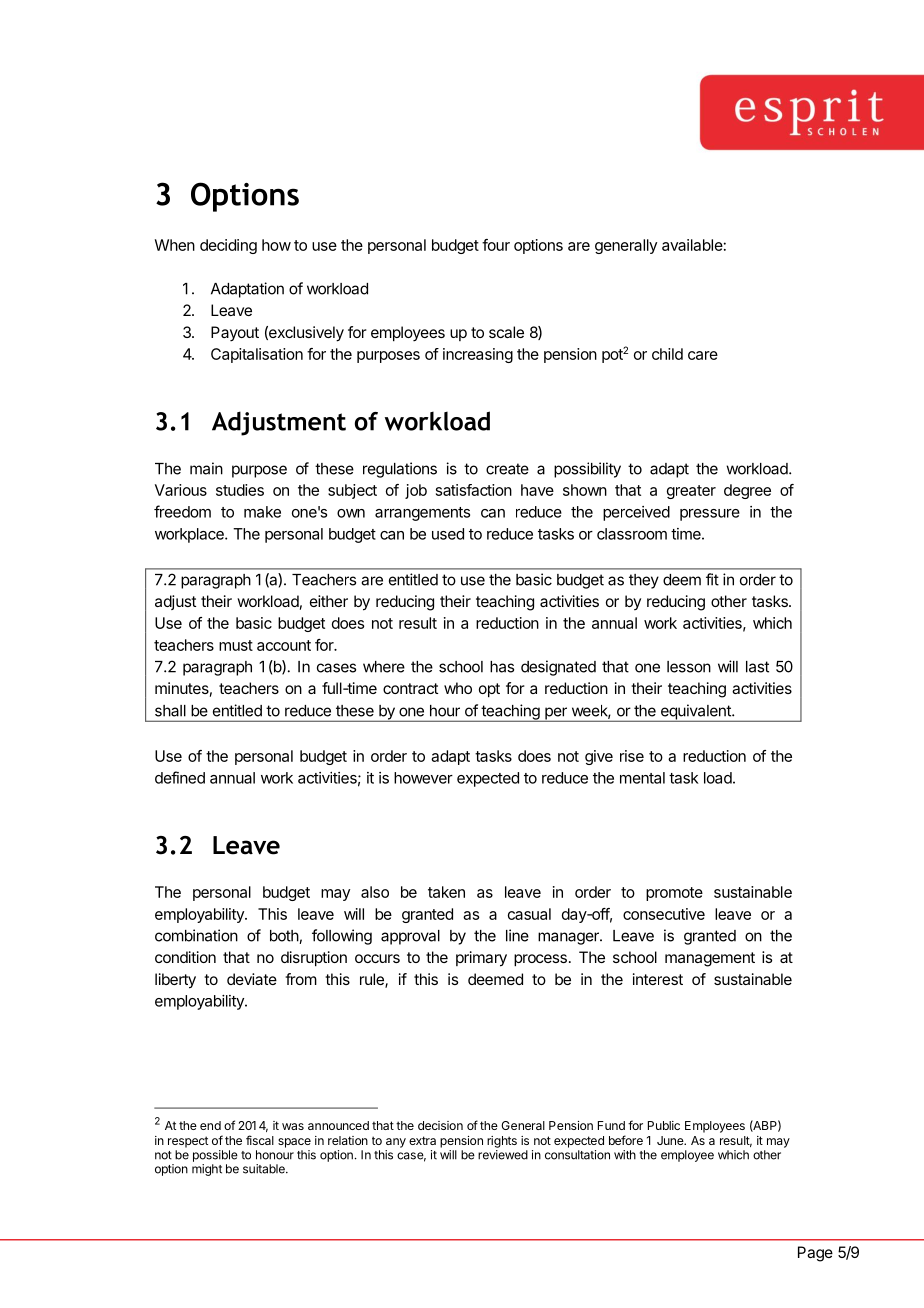  What do you see at coordinates (481, 959) in the page?
I see `primary` at bounding box center [481, 959].
